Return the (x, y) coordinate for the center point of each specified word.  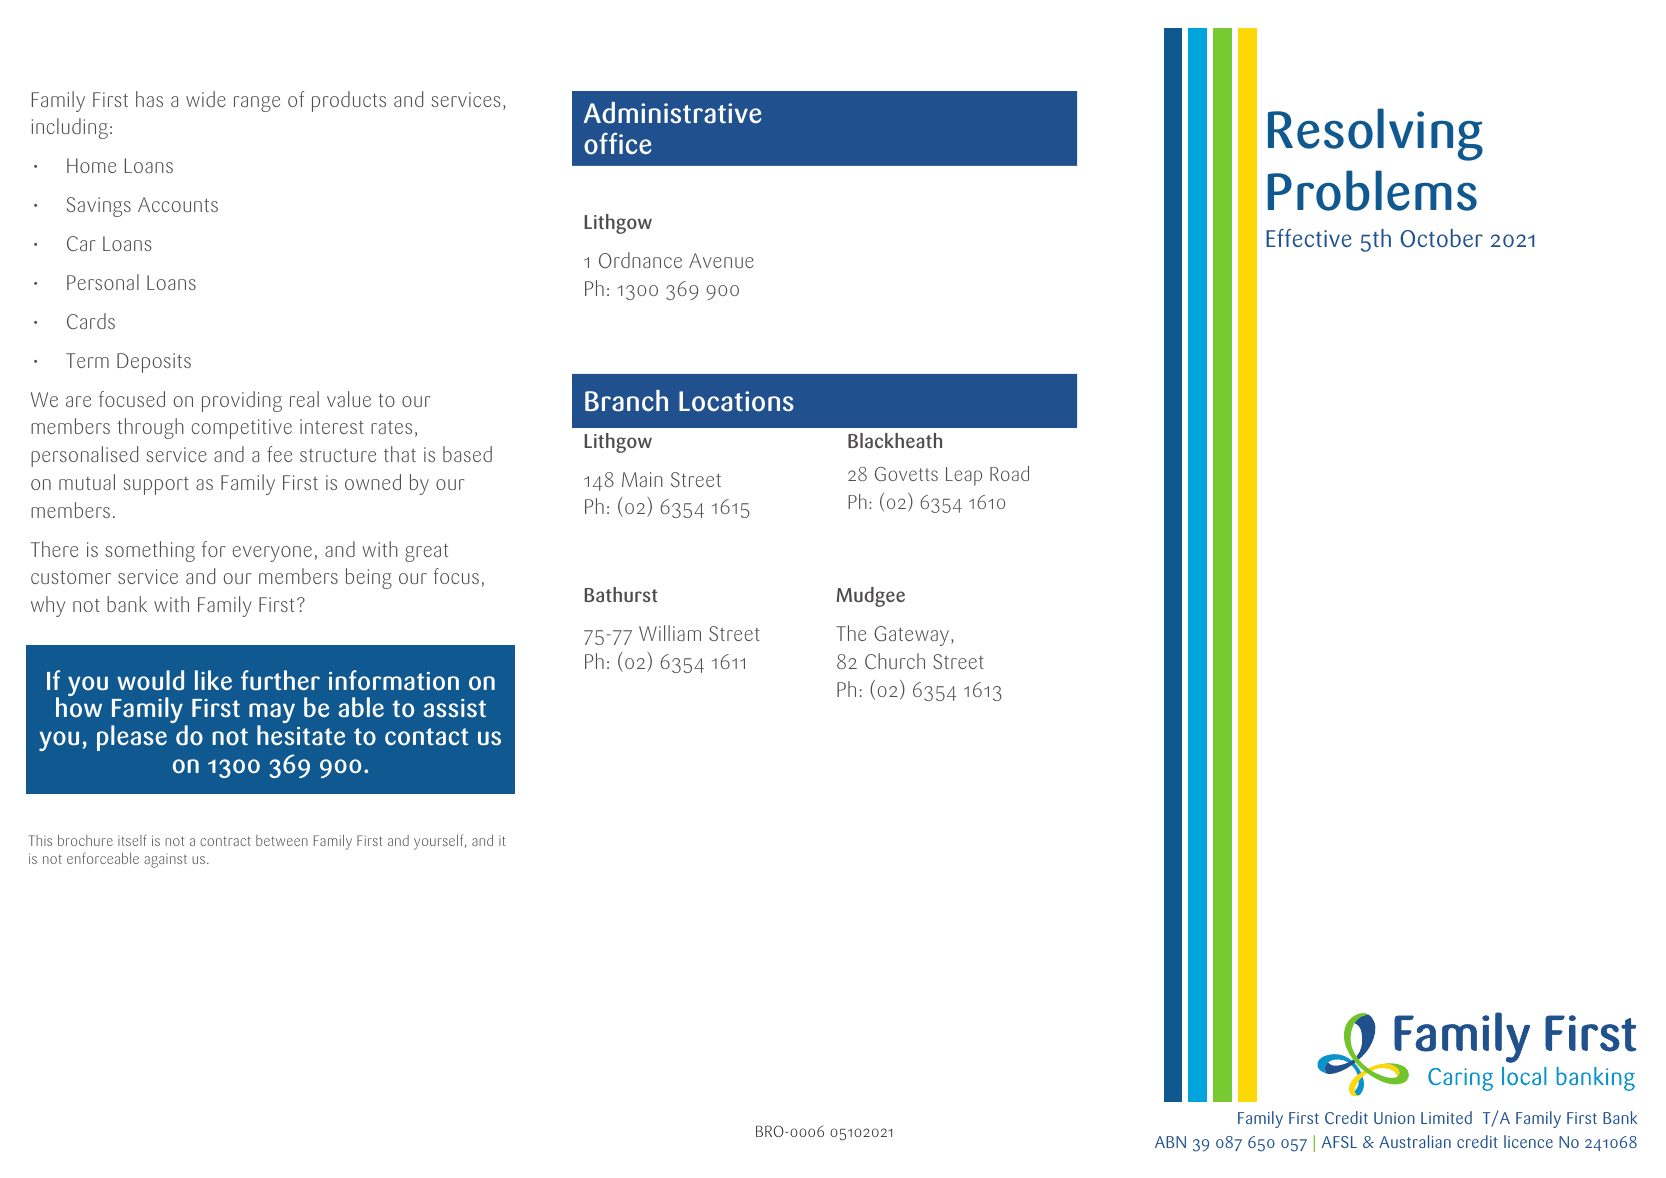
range (257, 104)
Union (1394, 1118)
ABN (1170, 1142)
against (165, 861)
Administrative (672, 113)
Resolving (1375, 134)
